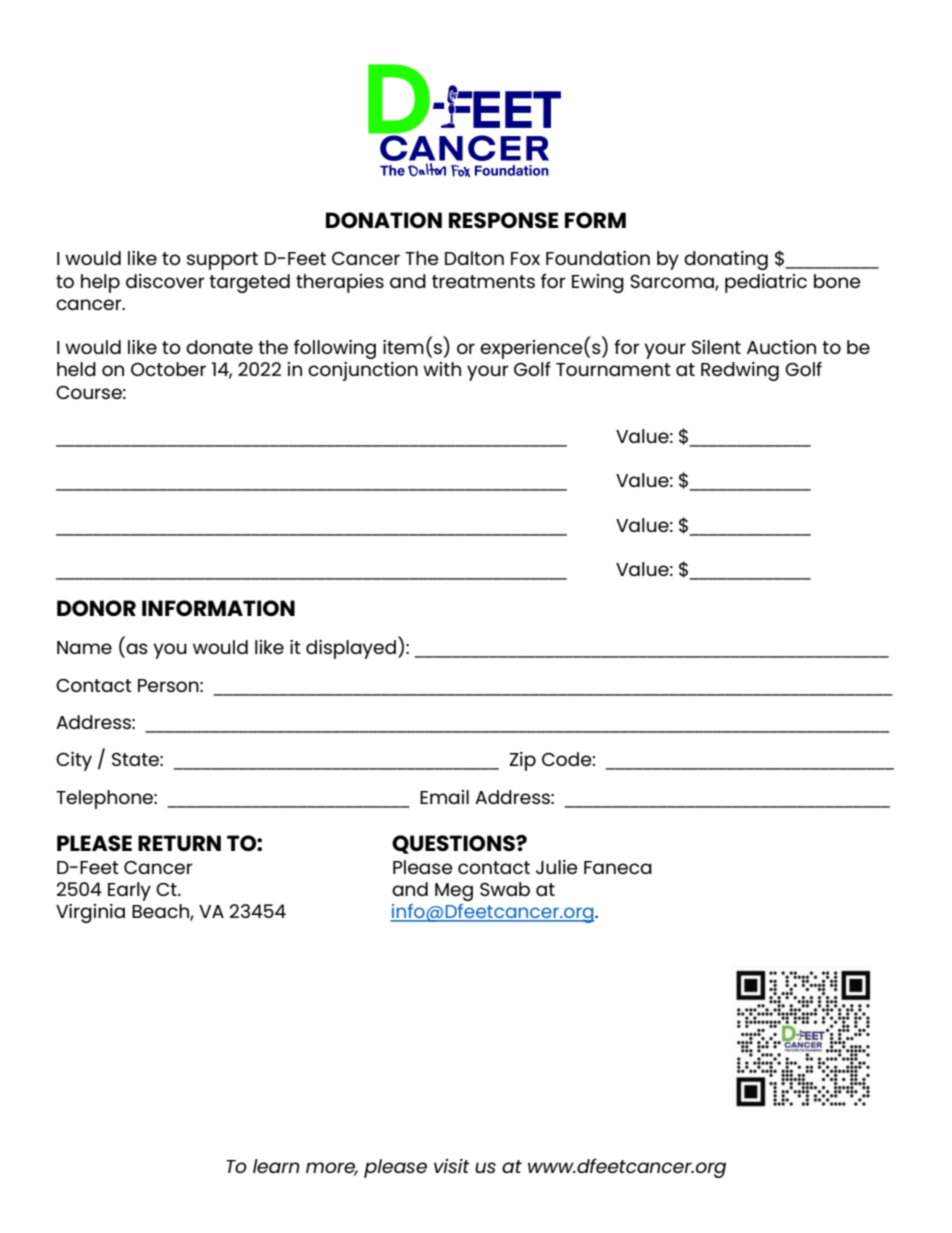  What do you see at coordinates (452, 1166) in the screenshot?
I see `visit` at bounding box center [452, 1166].
